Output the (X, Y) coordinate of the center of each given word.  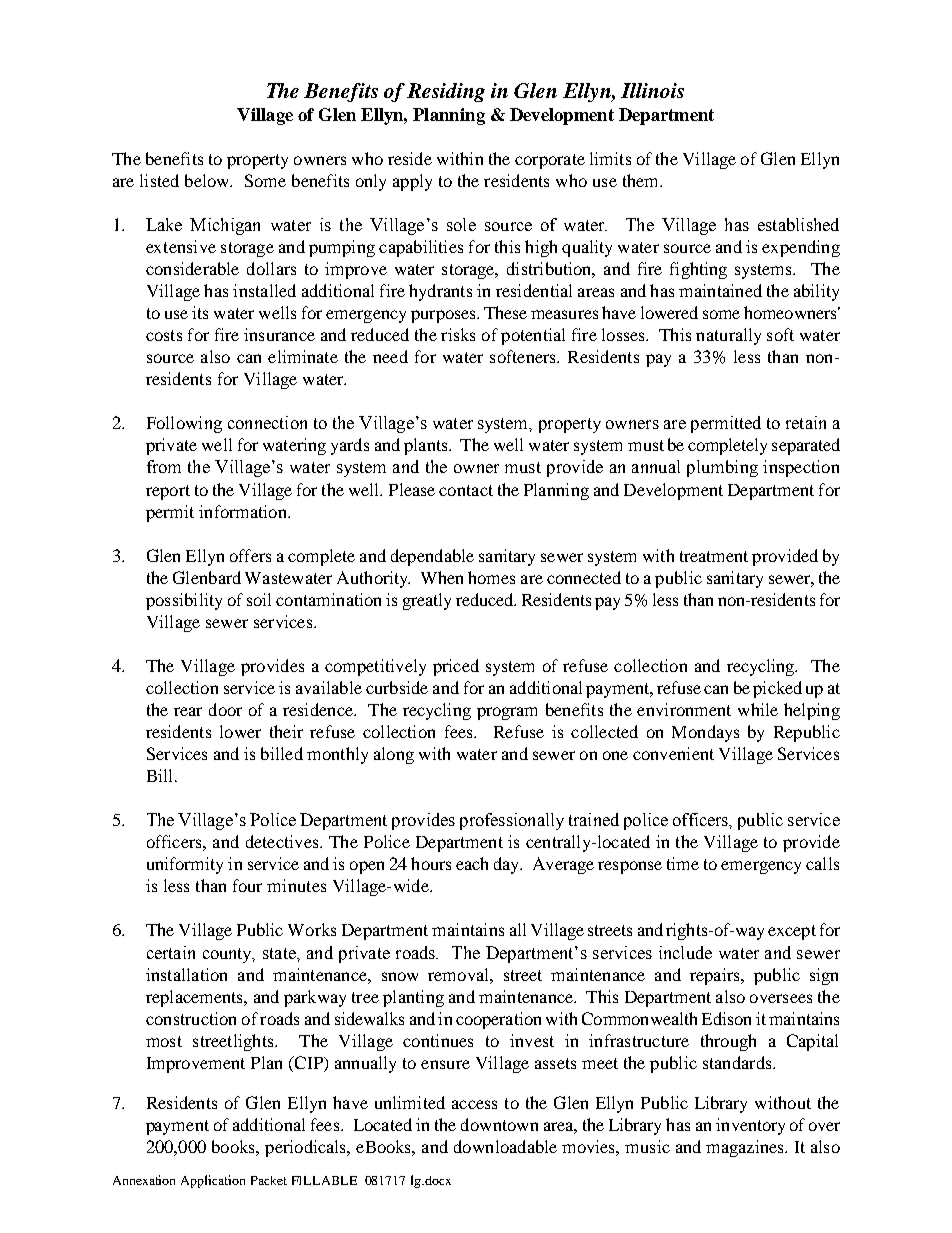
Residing (446, 92)
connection (267, 422)
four (247, 885)
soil (259, 599)
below (208, 180)
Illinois (652, 90)
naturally (728, 336)
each (472, 863)
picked (777, 689)
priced (456, 667)
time (683, 863)
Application (213, 1181)
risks (458, 334)
